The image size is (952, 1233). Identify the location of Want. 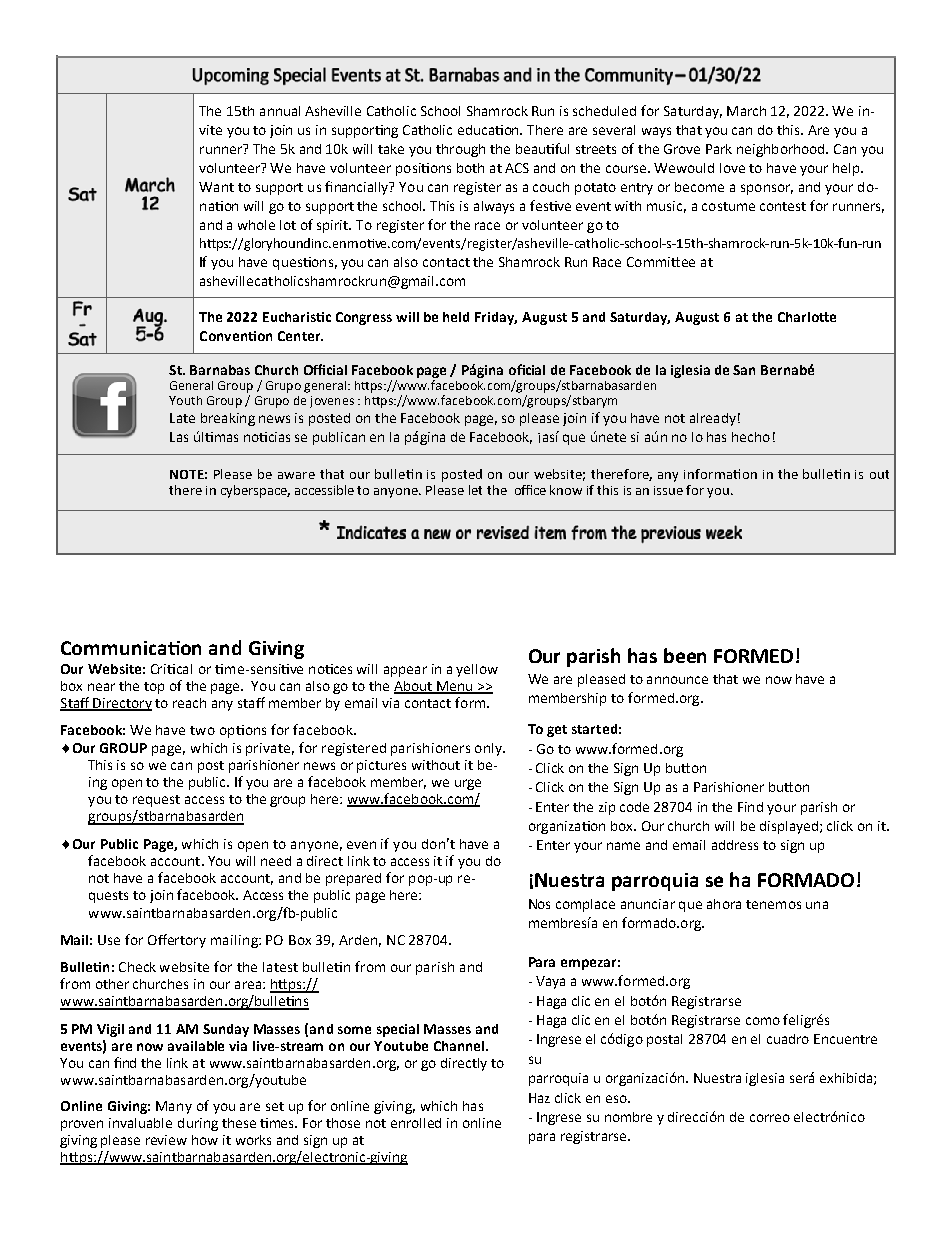
(216, 187).
